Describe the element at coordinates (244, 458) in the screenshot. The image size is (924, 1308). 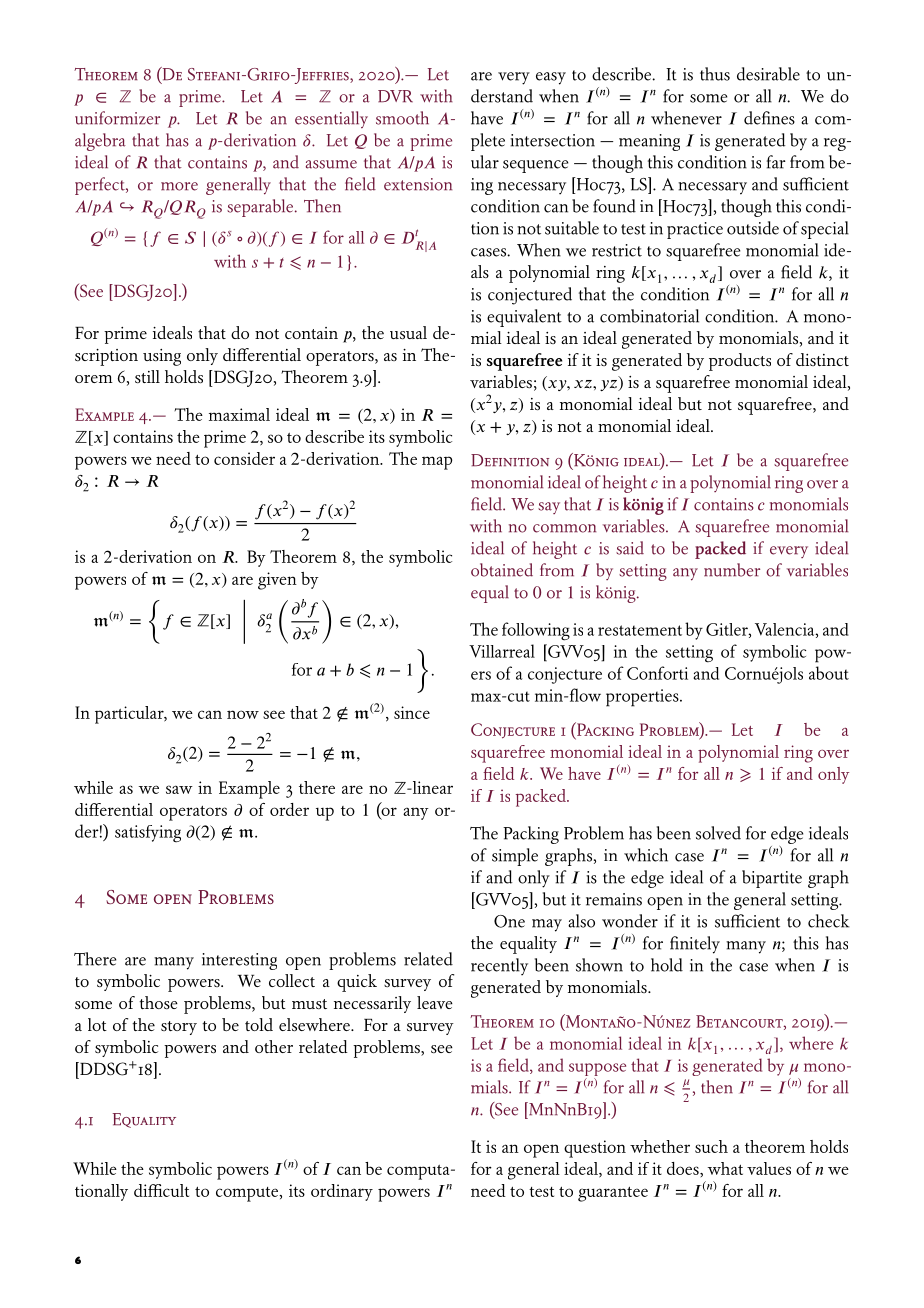
I see `consider` at that location.
